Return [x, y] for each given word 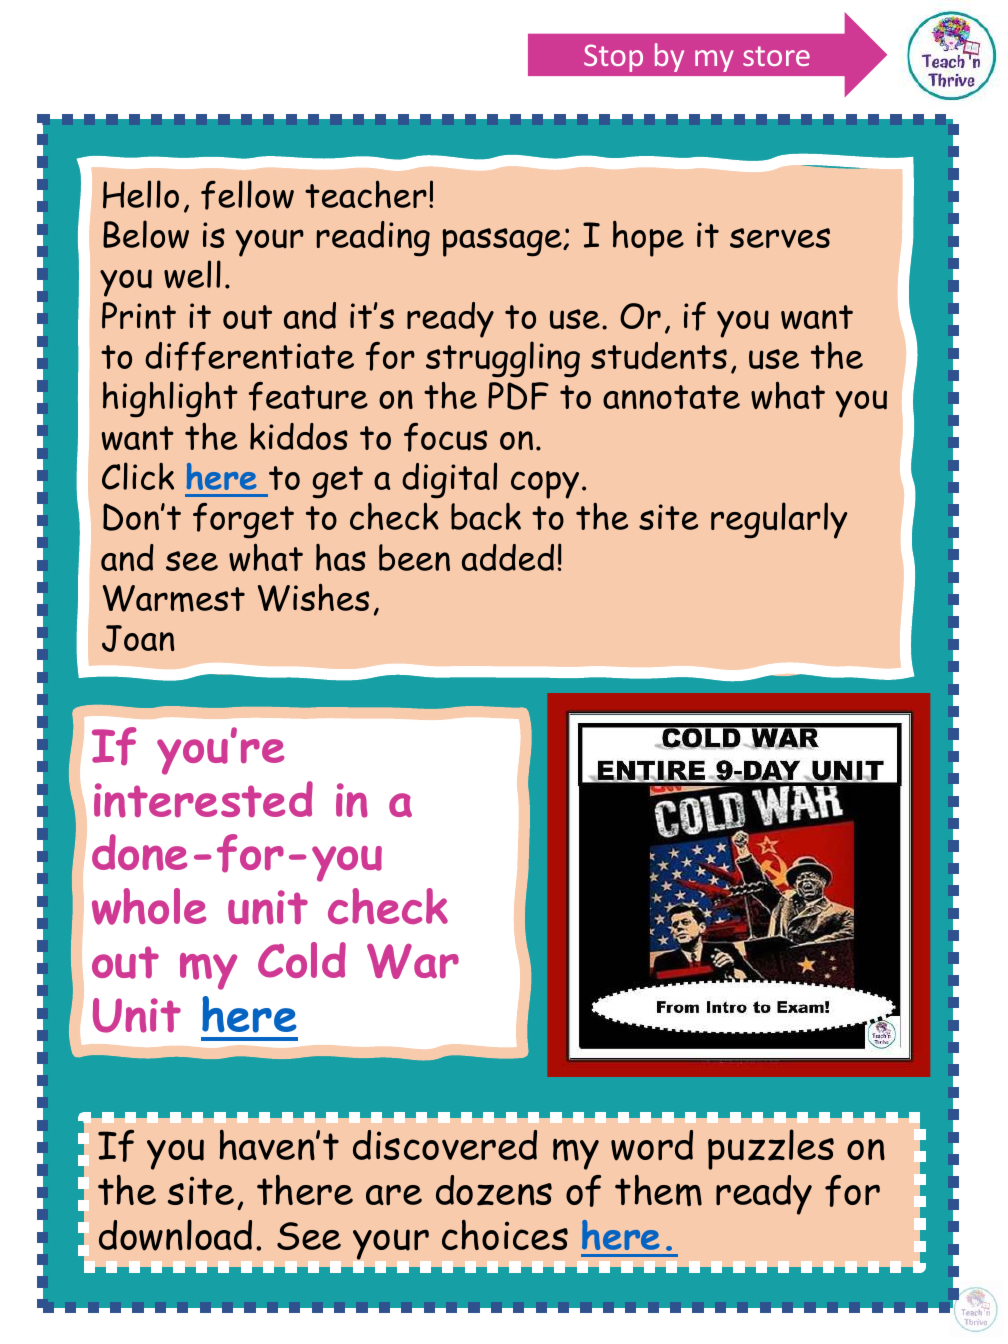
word [652, 1145]
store [776, 56]
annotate [671, 397]
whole [149, 906]
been [414, 557]
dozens [494, 1190]
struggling [503, 359]
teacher [366, 194]
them [658, 1190]
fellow [247, 195]
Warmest [174, 598]
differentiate [249, 356]
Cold [302, 960]
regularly [779, 520]
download [175, 1235]
